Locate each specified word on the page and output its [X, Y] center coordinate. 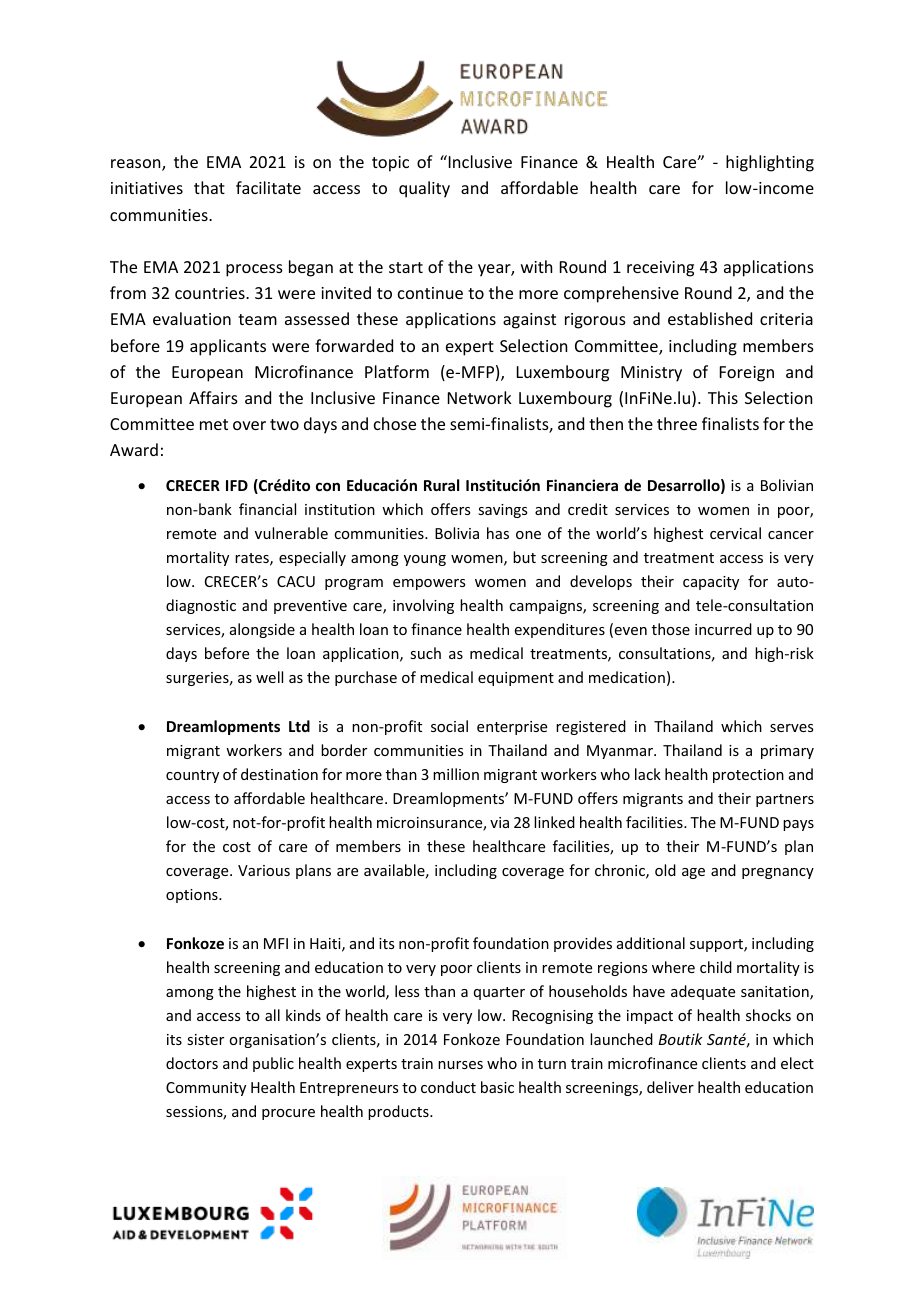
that [209, 187]
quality [424, 189]
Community [206, 1089]
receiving [660, 269]
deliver [670, 1087]
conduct [448, 1087]
